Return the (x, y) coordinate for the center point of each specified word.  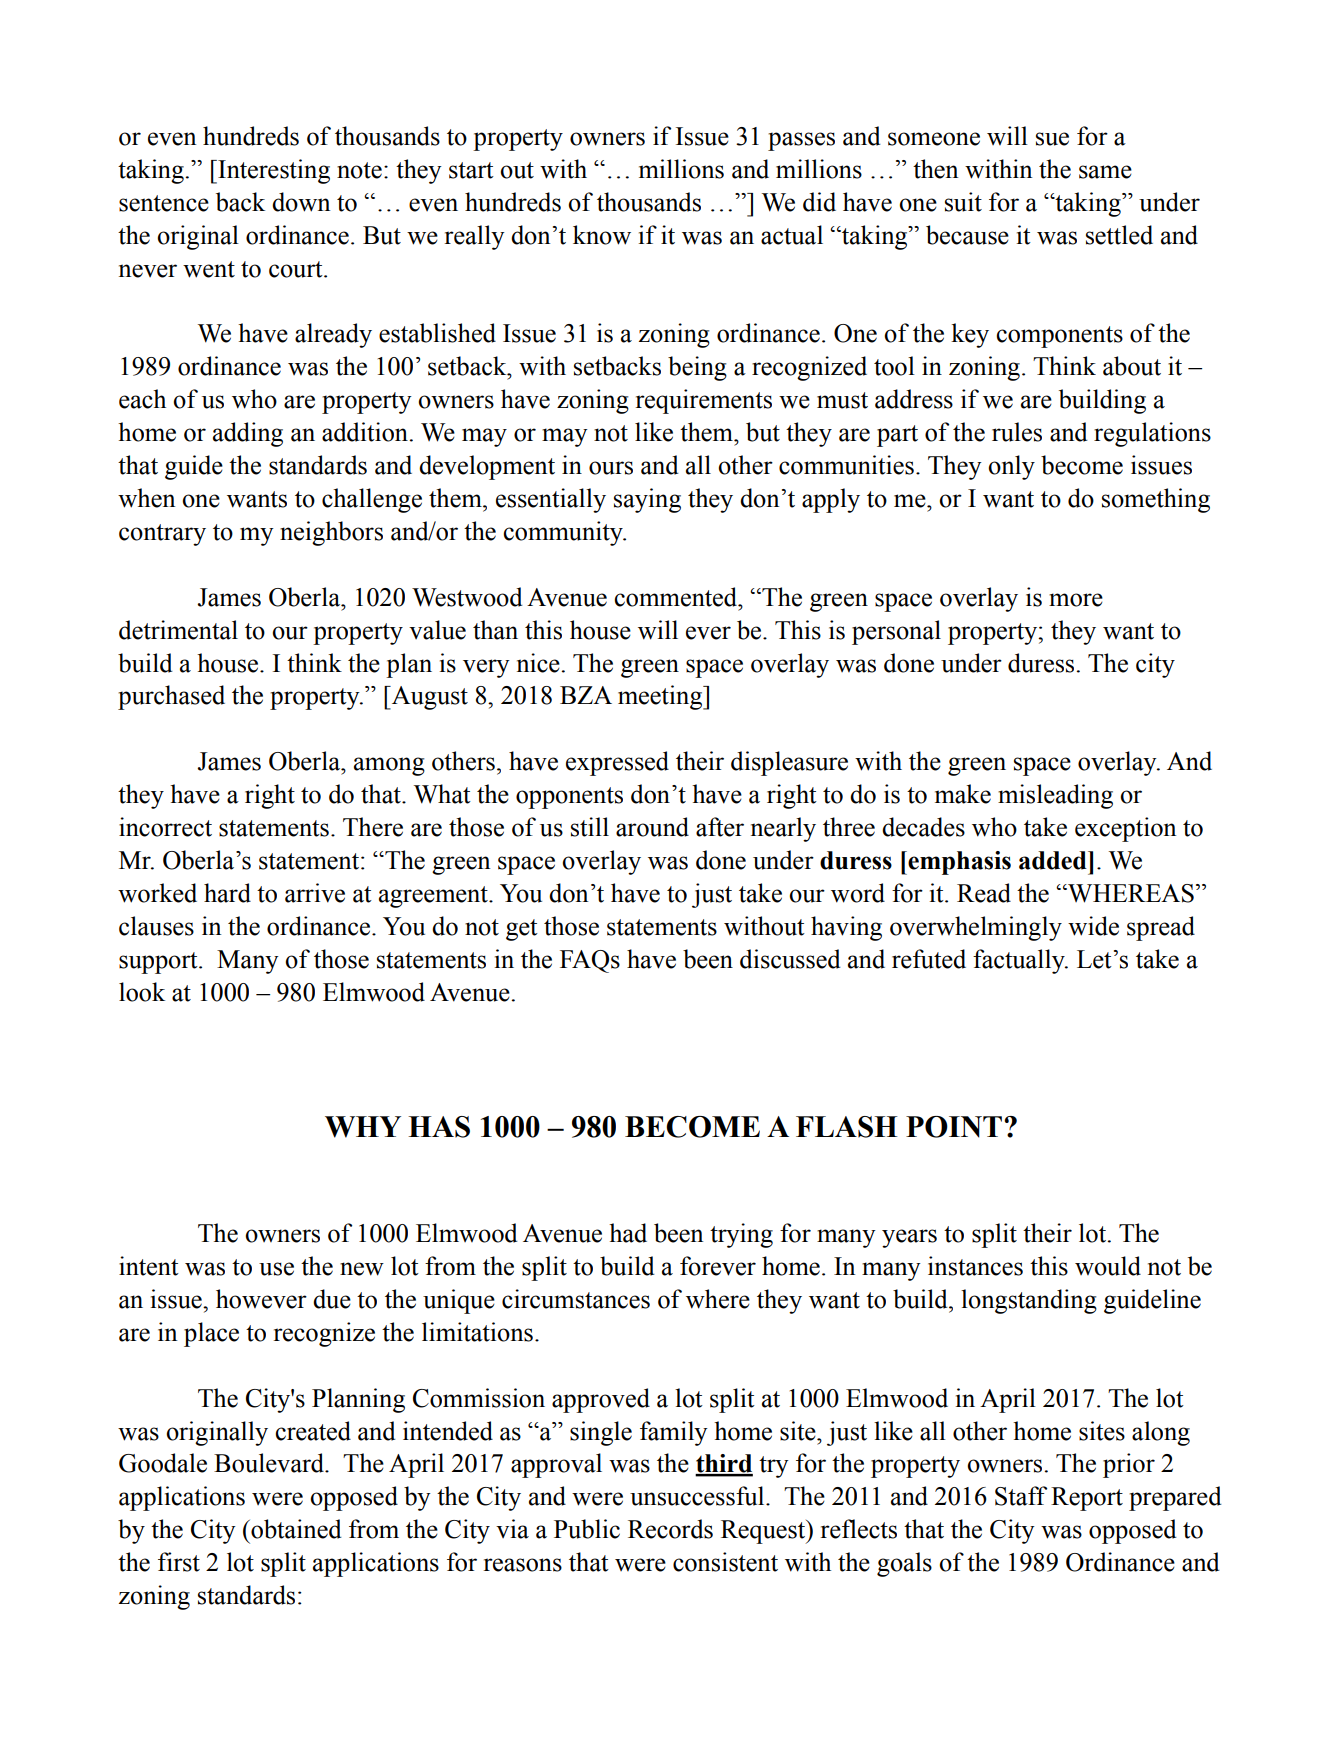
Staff (1021, 1496)
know (602, 235)
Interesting (273, 171)
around (652, 827)
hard (227, 893)
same (1105, 172)
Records (670, 1529)
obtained (295, 1529)
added (1054, 860)
